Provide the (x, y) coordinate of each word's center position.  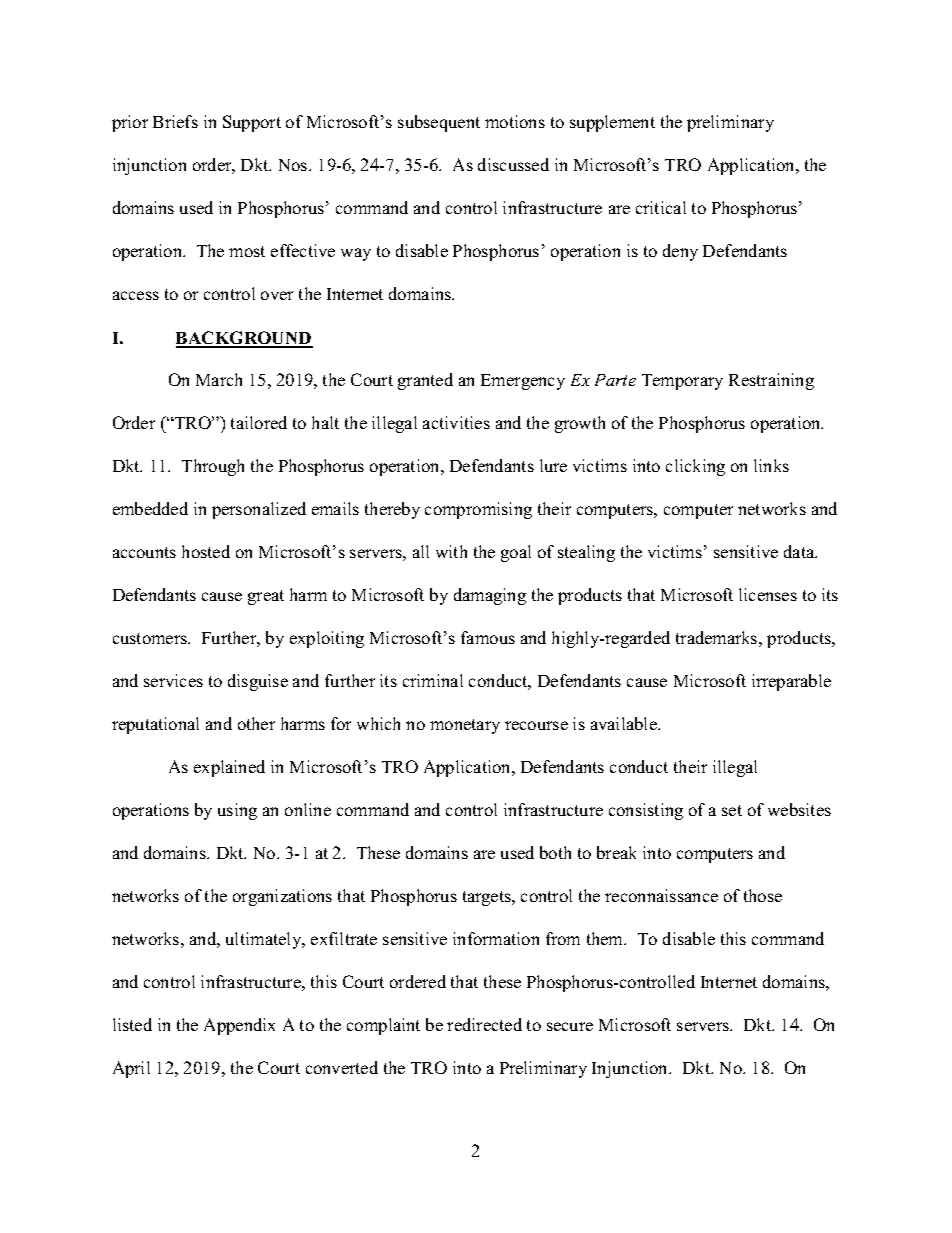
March (219, 379)
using (237, 811)
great (266, 597)
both (555, 852)
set (732, 810)
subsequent (439, 123)
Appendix (239, 1026)
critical (661, 207)
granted (425, 381)
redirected (484, 1024)
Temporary (682, 382)
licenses (768, 594)
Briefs (175, 121)
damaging (490, 596)
